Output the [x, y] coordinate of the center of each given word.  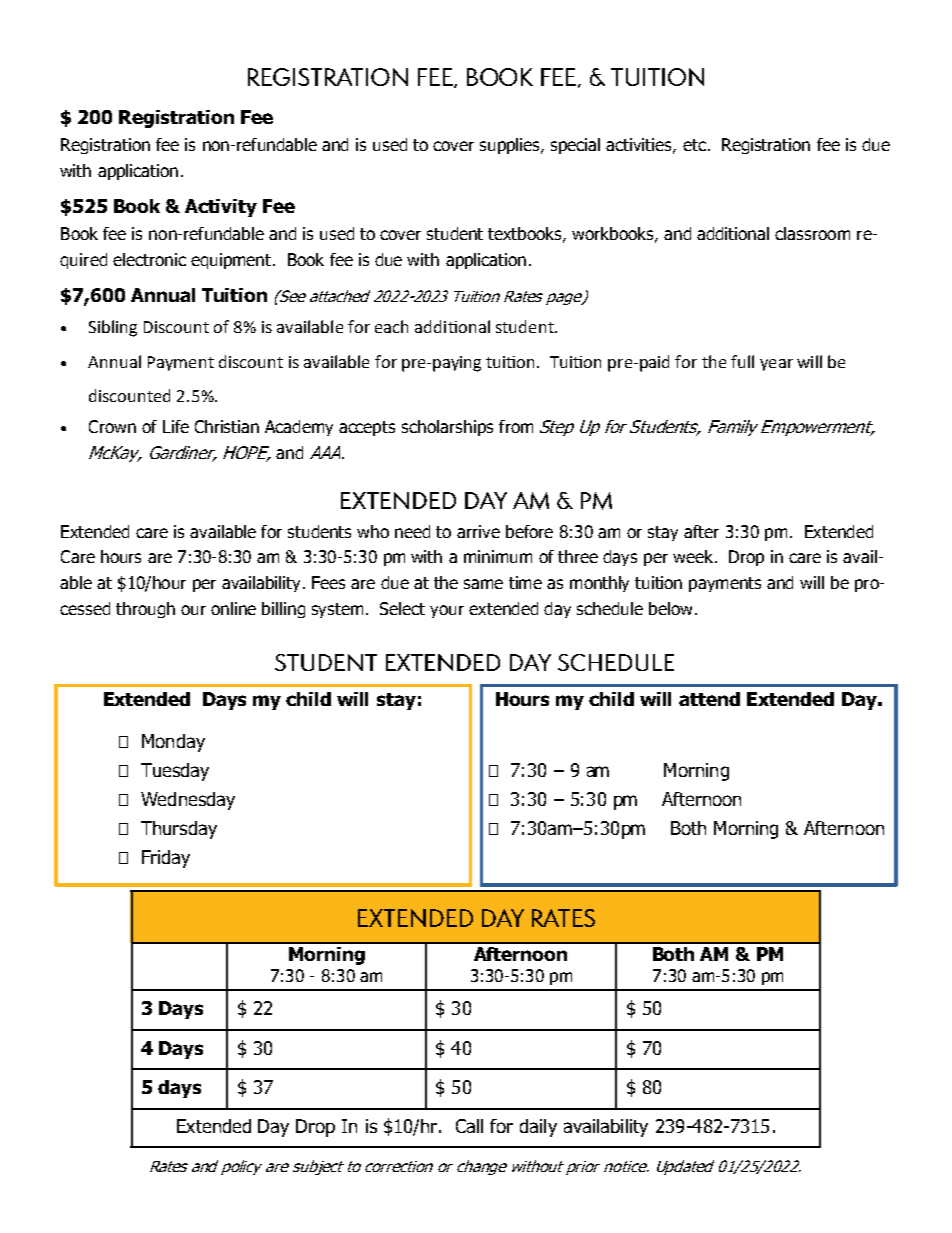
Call [469, 1126]
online [233, 608]
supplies [511, 146]
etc [694, 145]
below [670, 608]
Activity [221, 208]
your [447, 611]
